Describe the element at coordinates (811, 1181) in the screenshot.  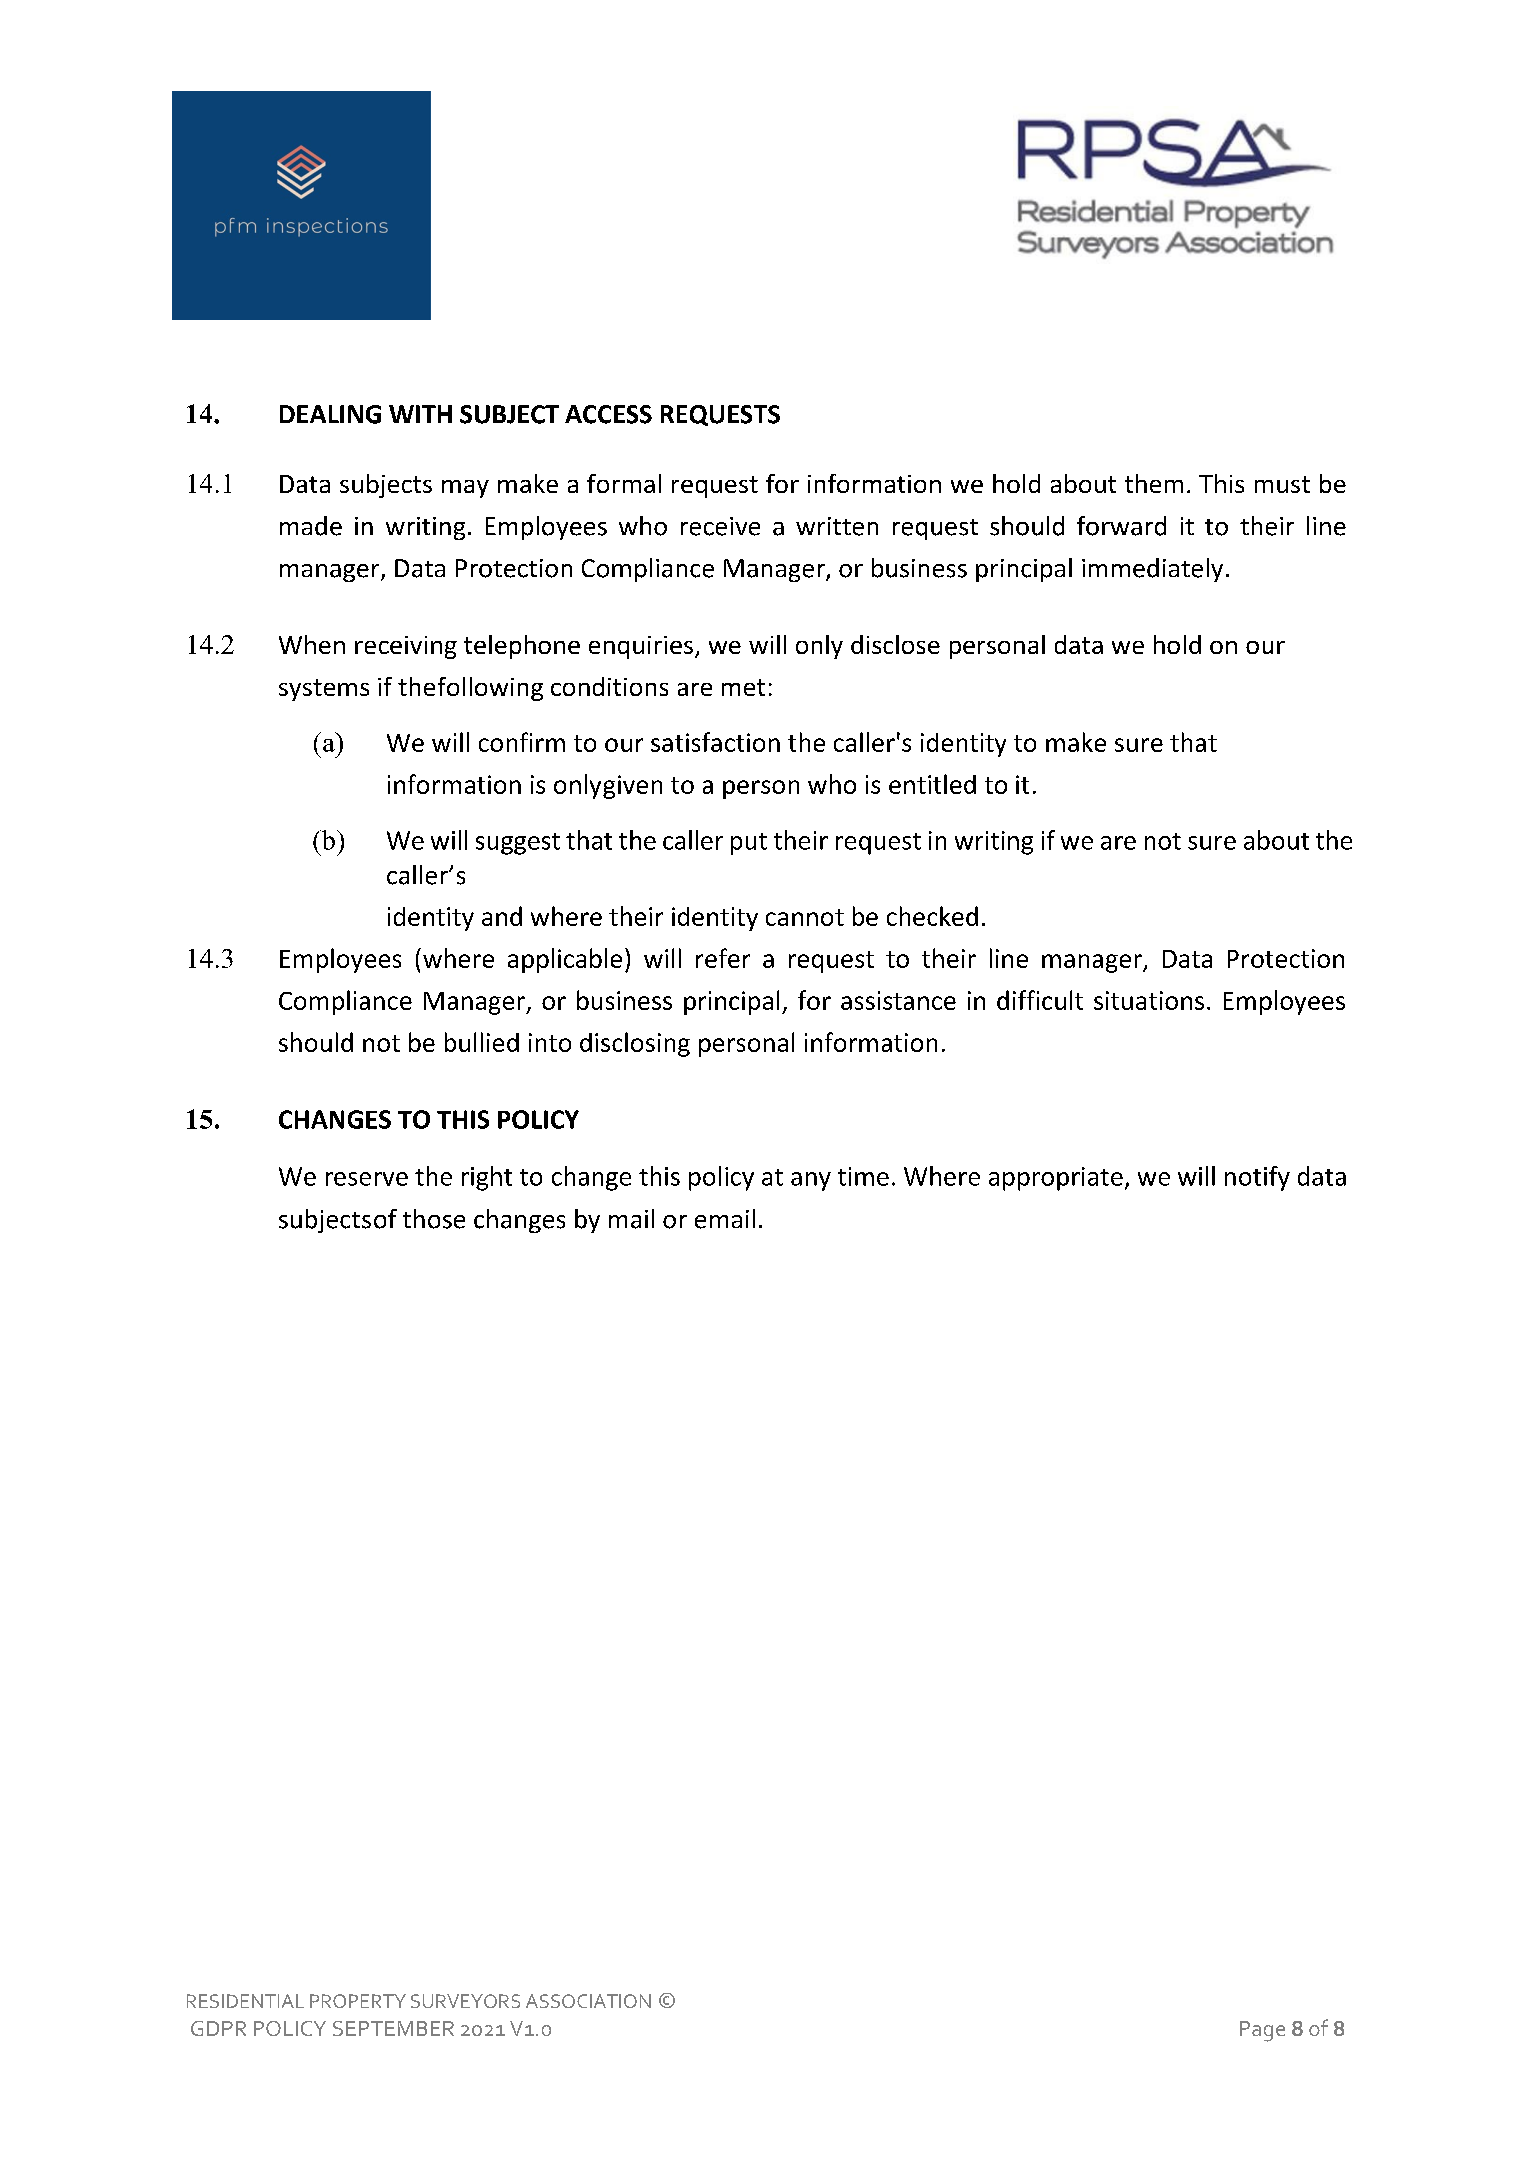
I see `any` at that location.
